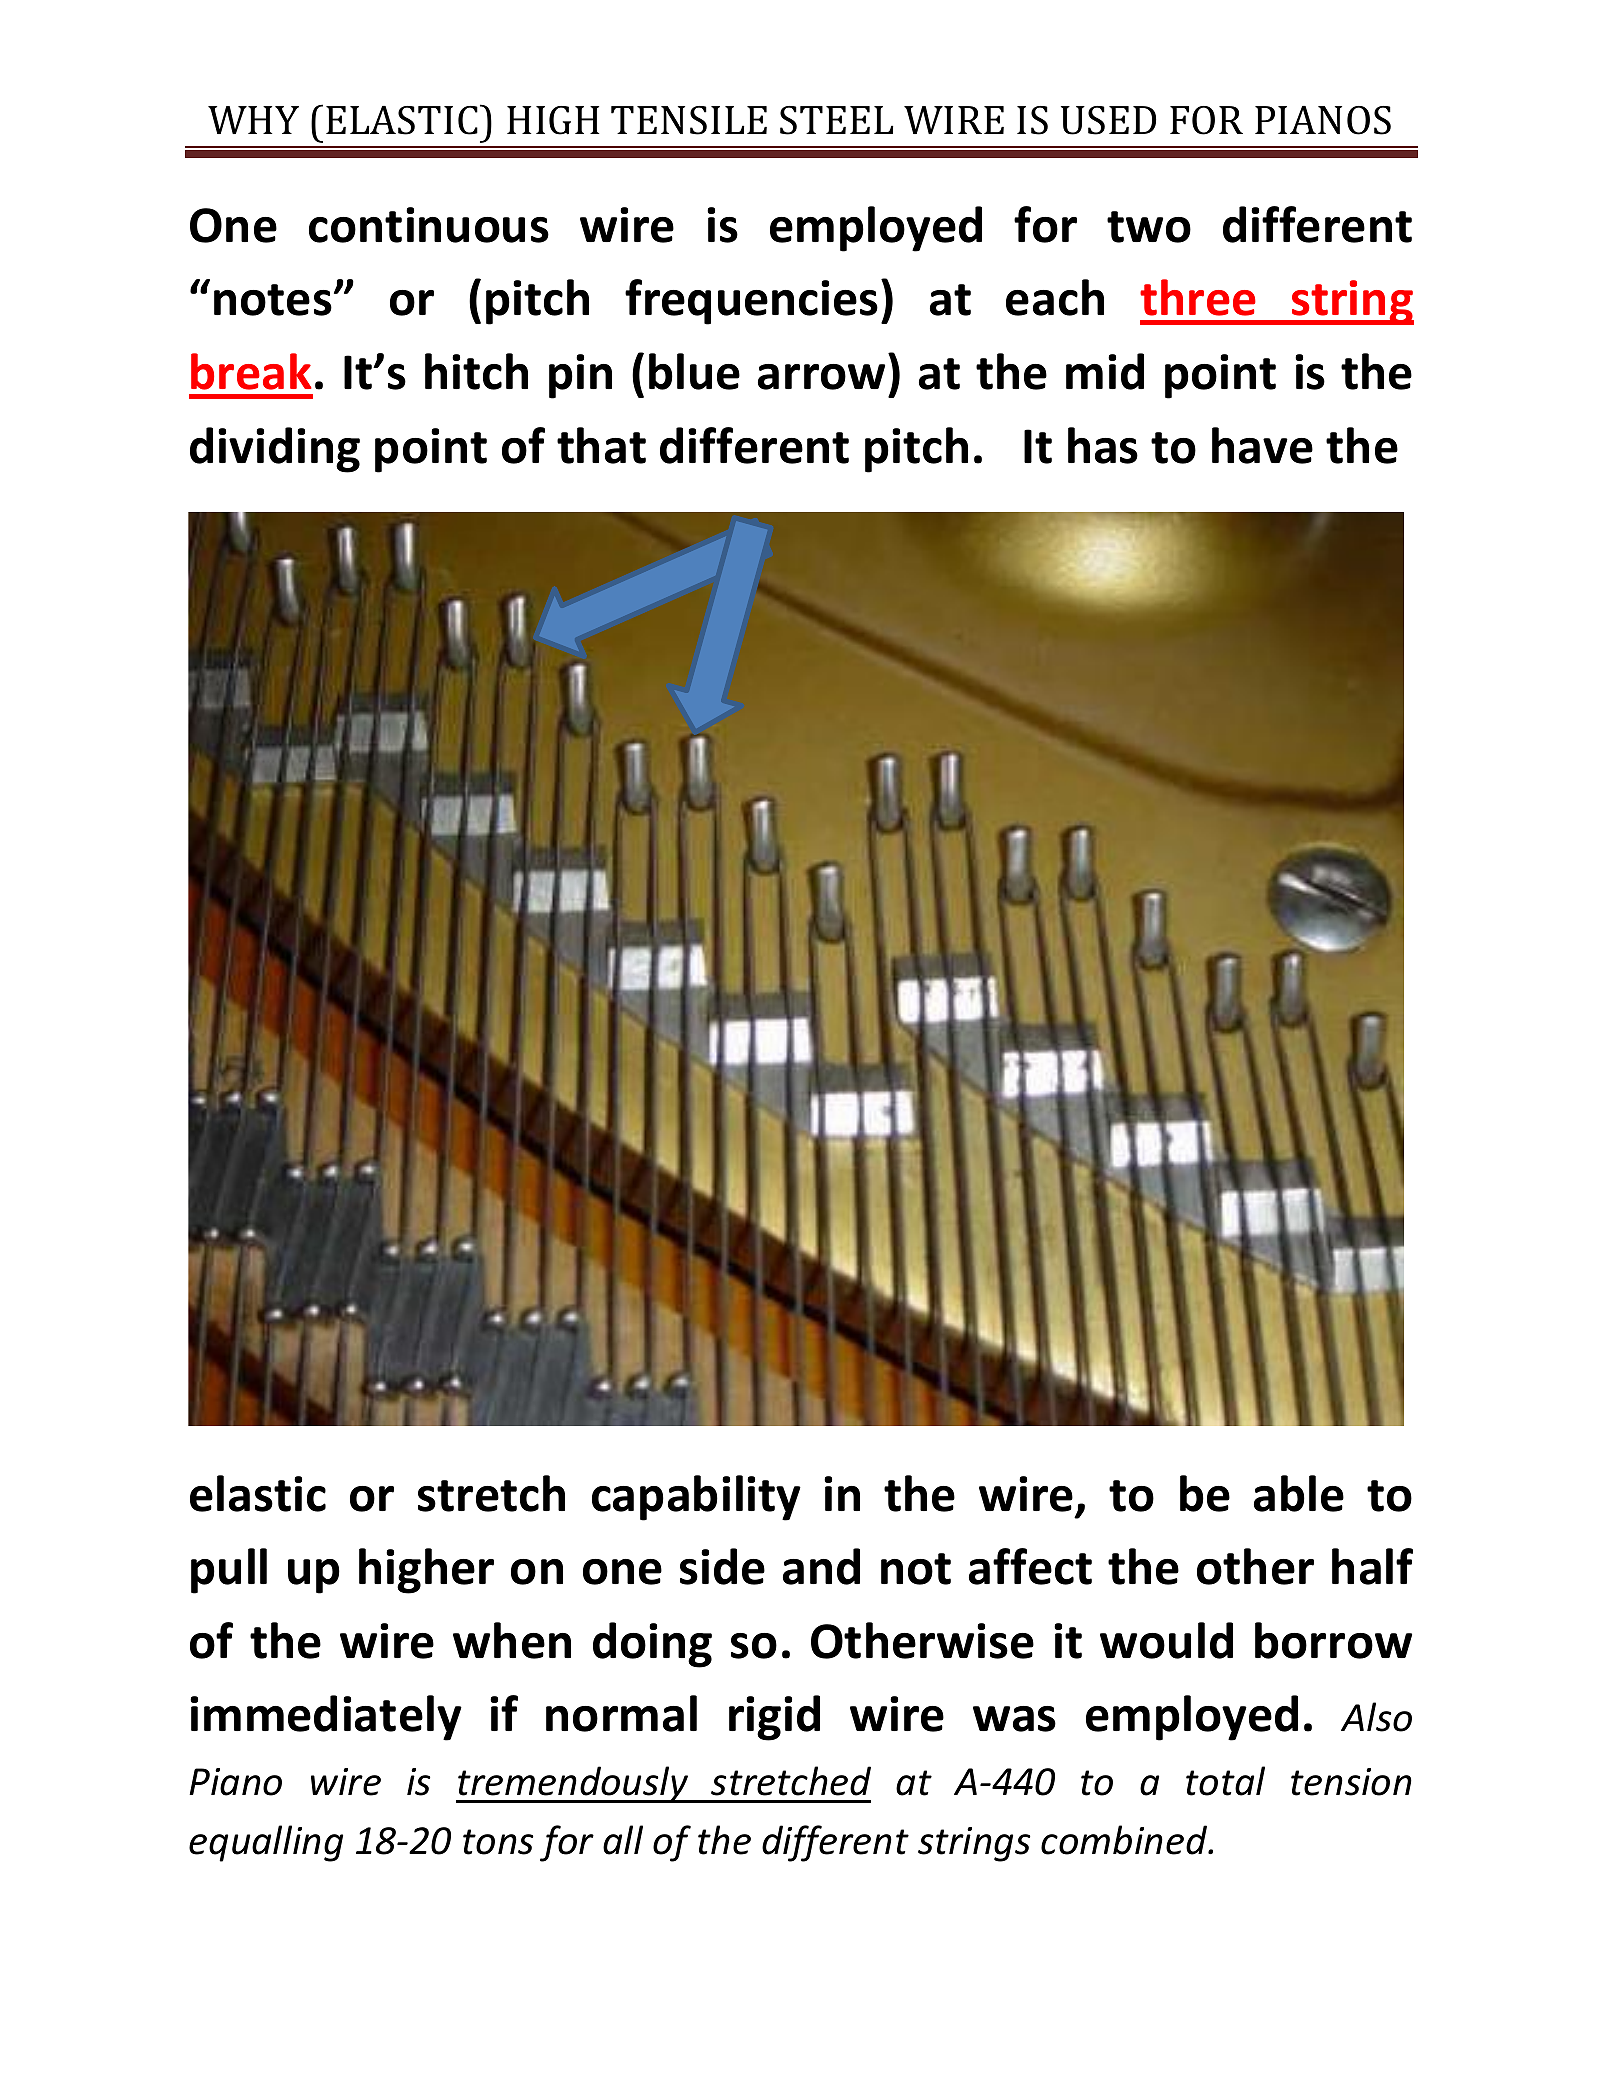 The image size is (1602, 2073). I want to click on pull, so click(229, 1571).
